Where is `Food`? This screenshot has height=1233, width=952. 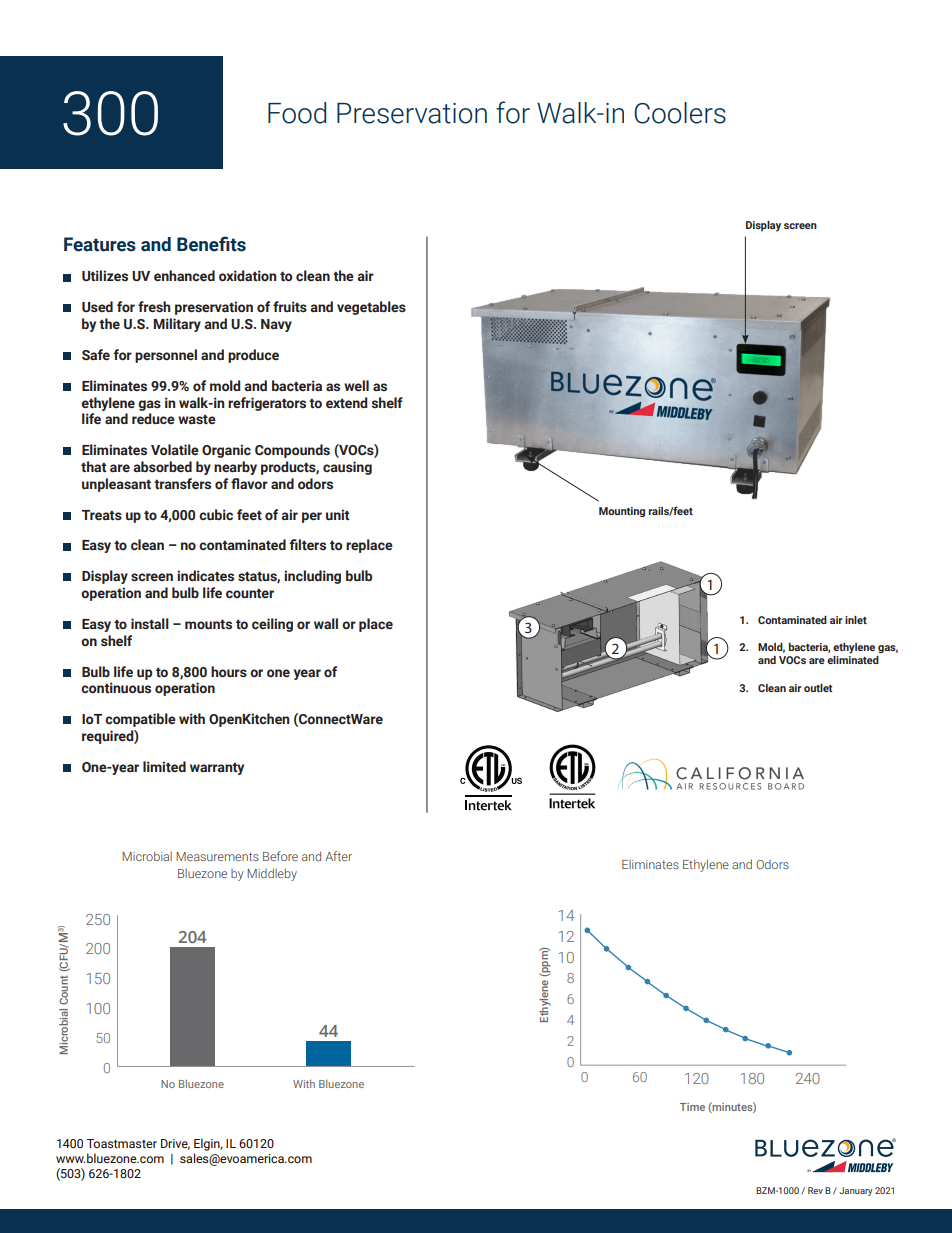 Food is located at coordinates (297, 113).
